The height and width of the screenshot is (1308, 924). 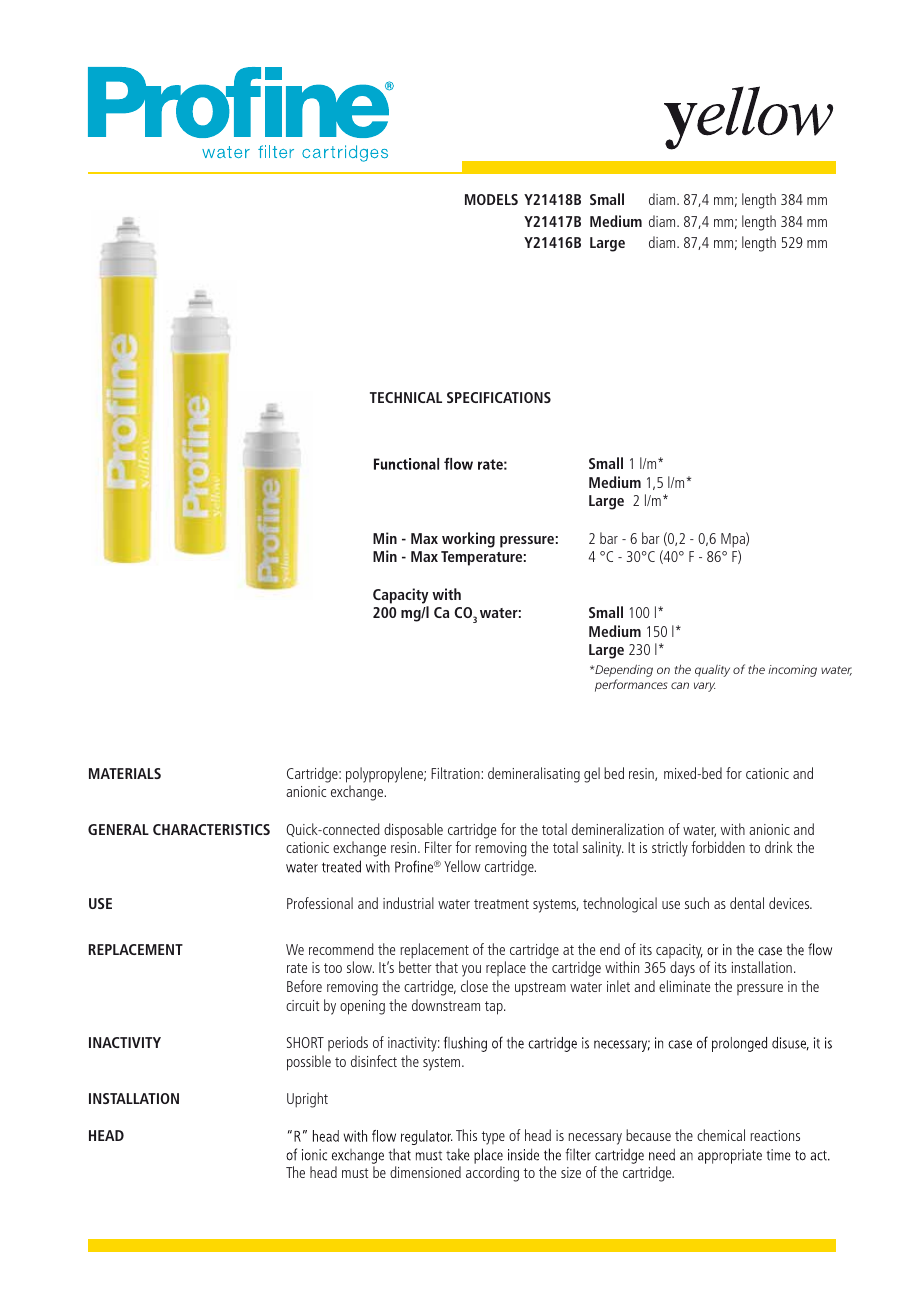 What do you see at coordinates (466, 1135) in the screenshot?
I see `This` at bounding box center [466, 1135].
